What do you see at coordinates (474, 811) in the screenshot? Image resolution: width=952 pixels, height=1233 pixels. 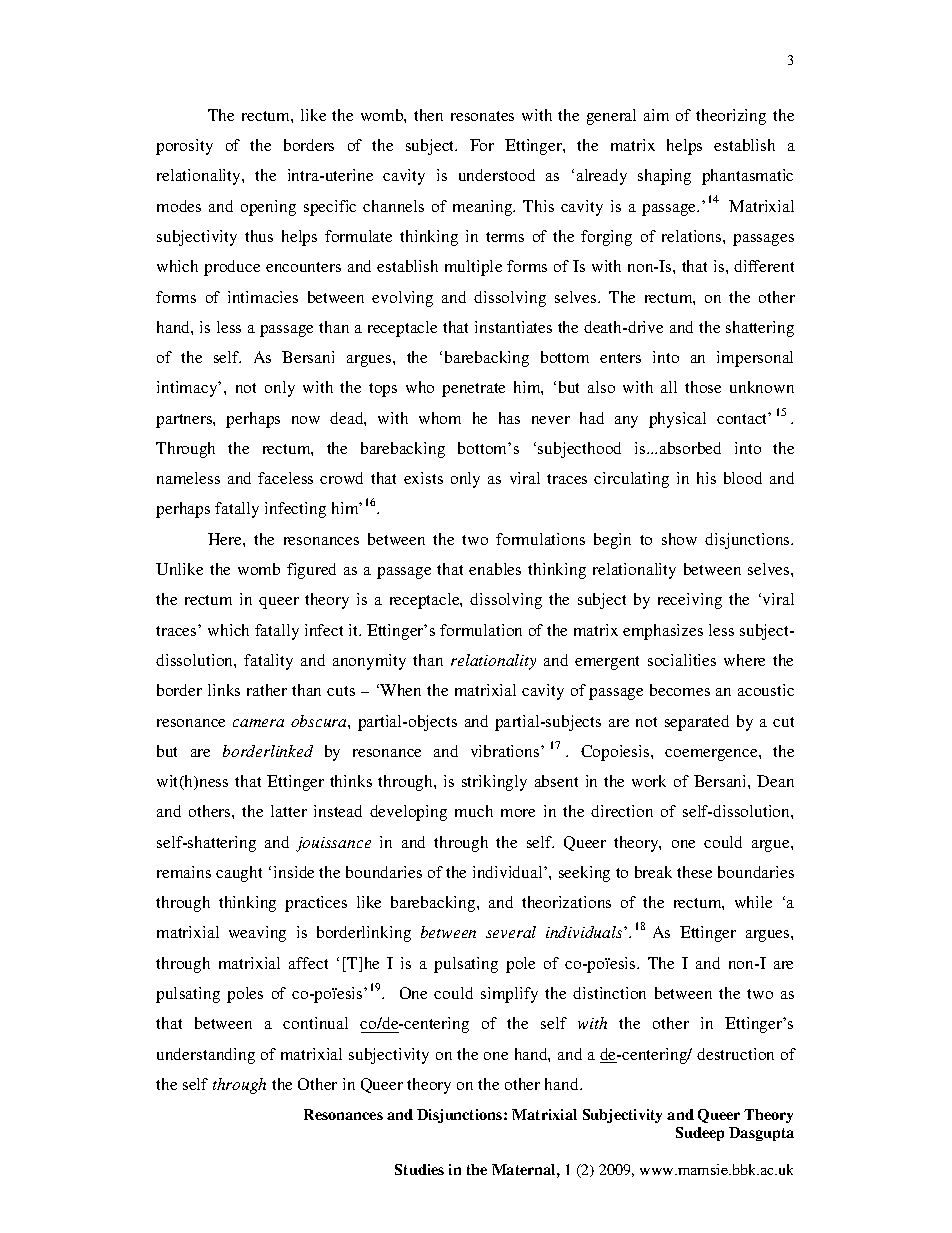 I see `much` at bounding box center [474, 811].
